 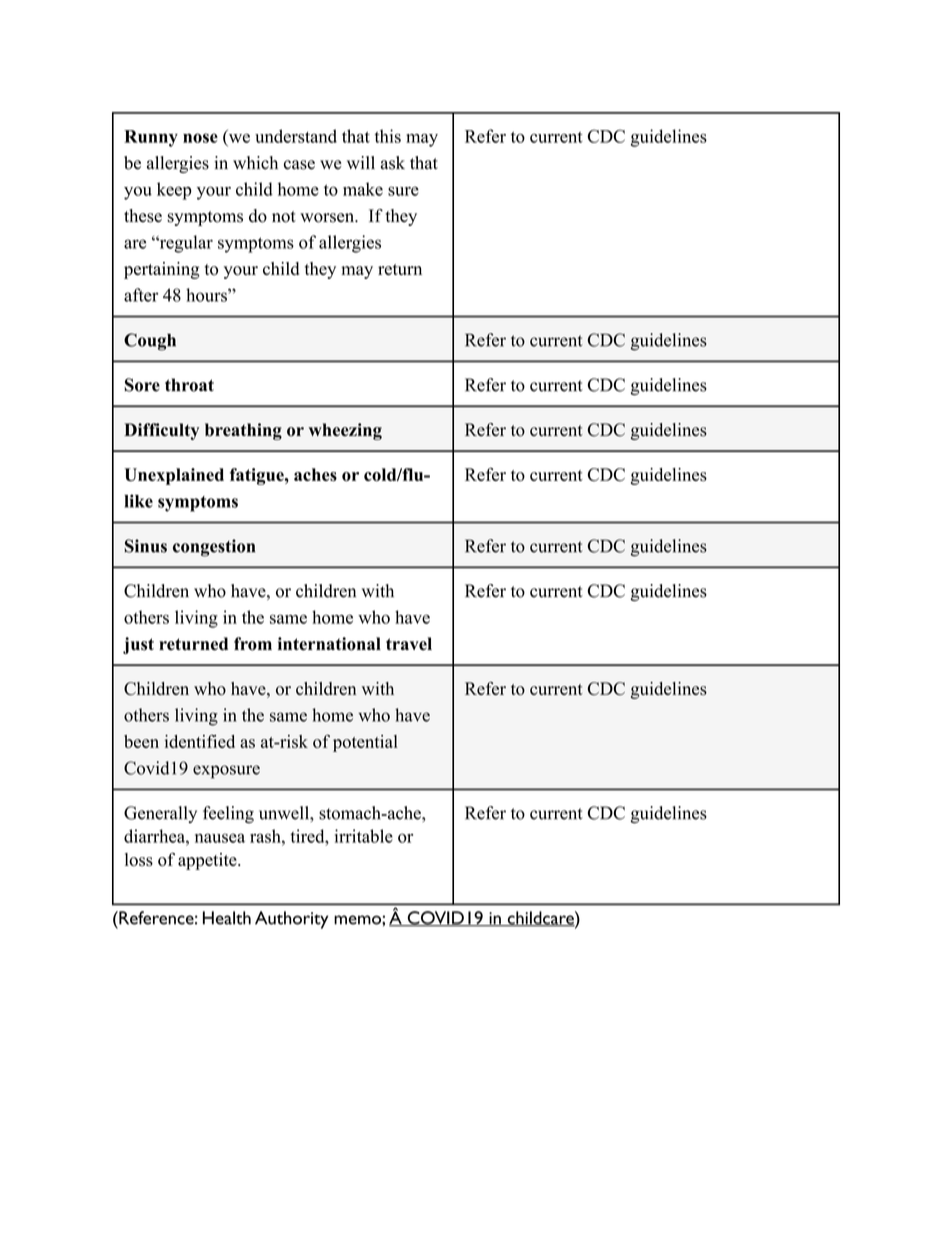 I want to click on keep, so click(x=174, y=191).
